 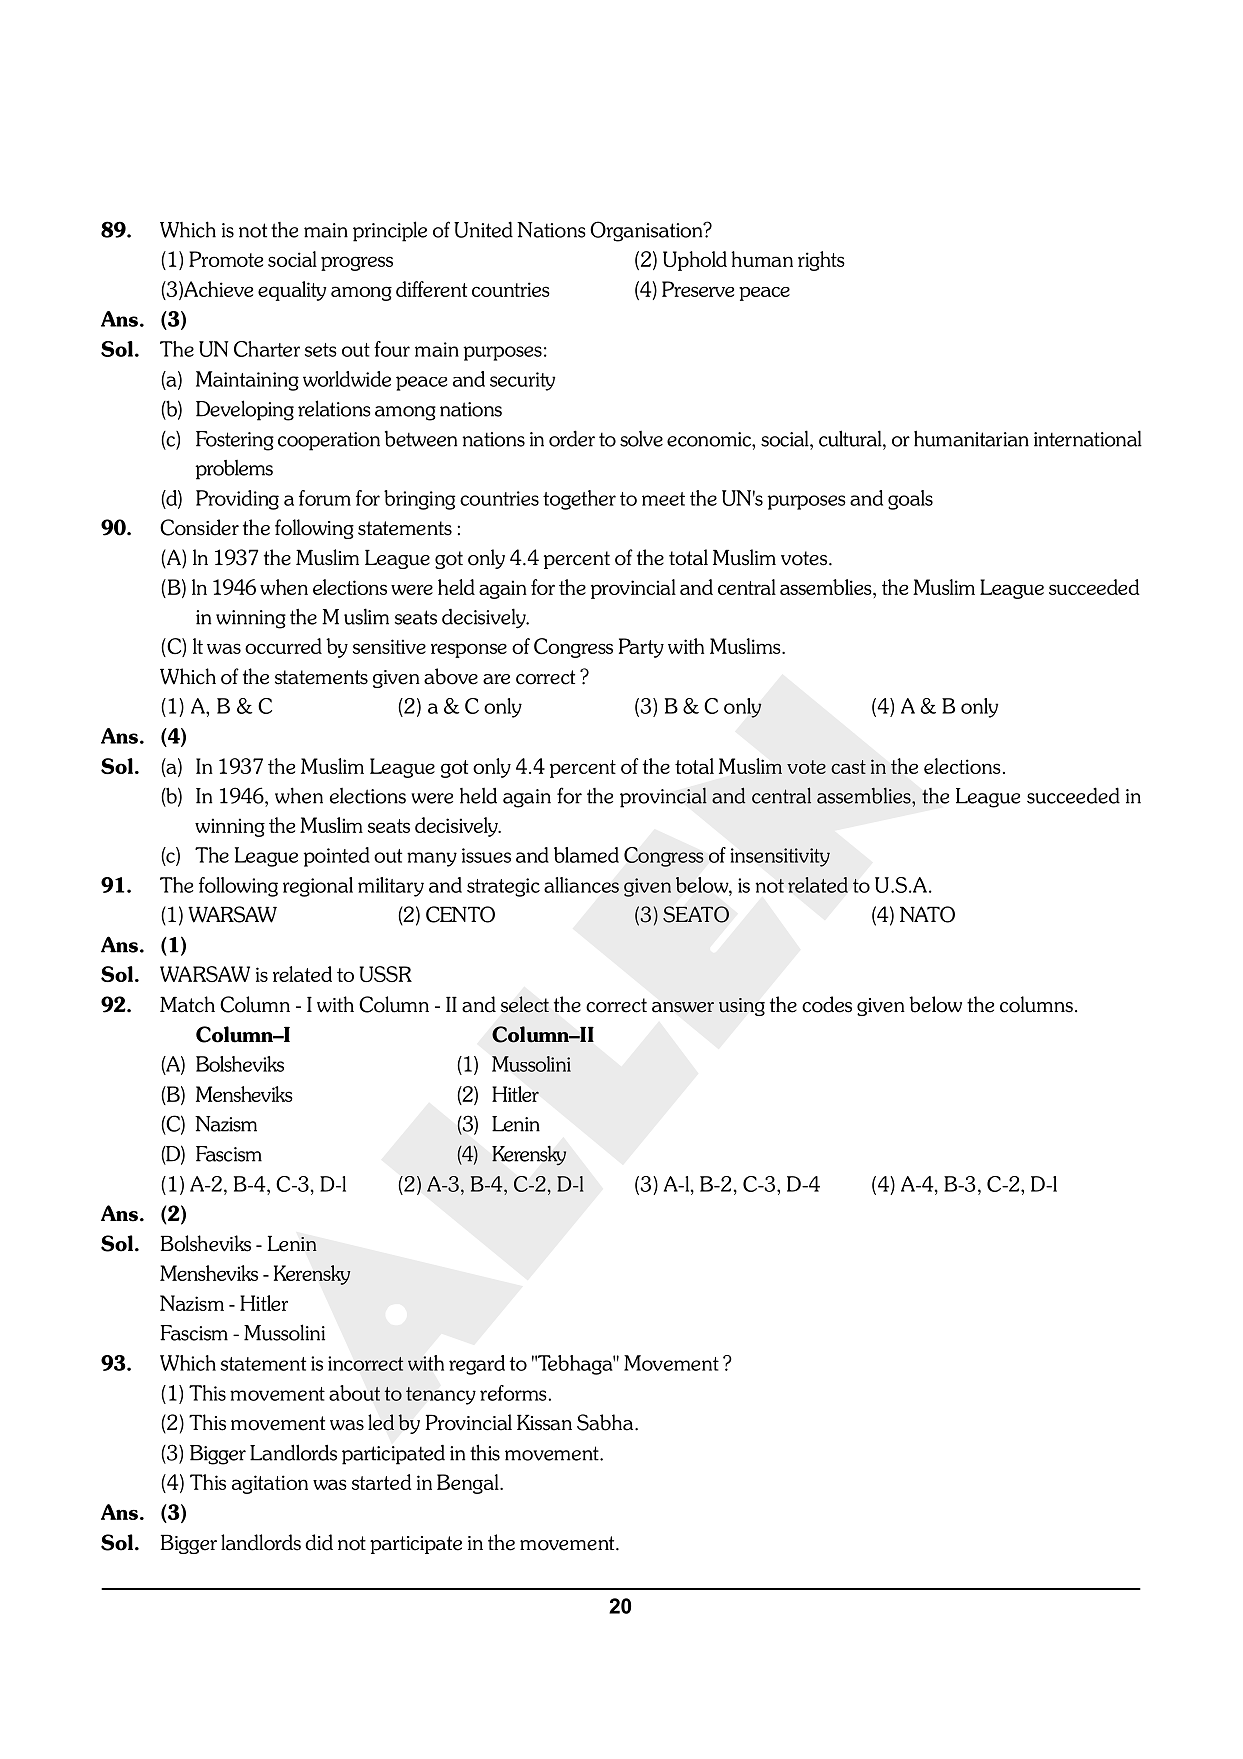 What do you see at coordinates (292, 291) in the screenshot?
I see `equality` at bounding box center [292, 291].
